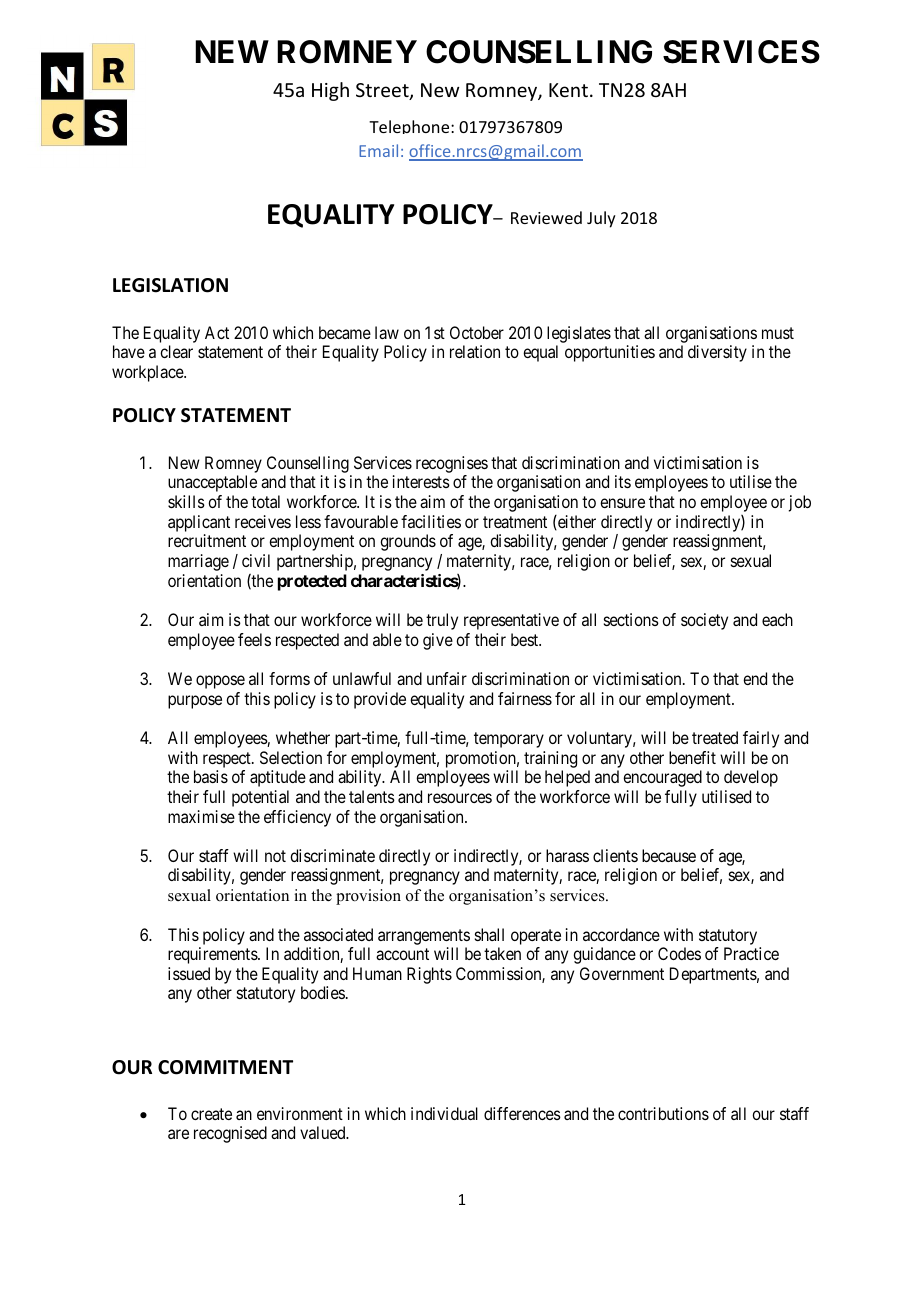 This page has height=1308, width=924. What do you see at coordinates (410, 127) in the page?
I see `Telephone` at bounding box center [410, 127].
